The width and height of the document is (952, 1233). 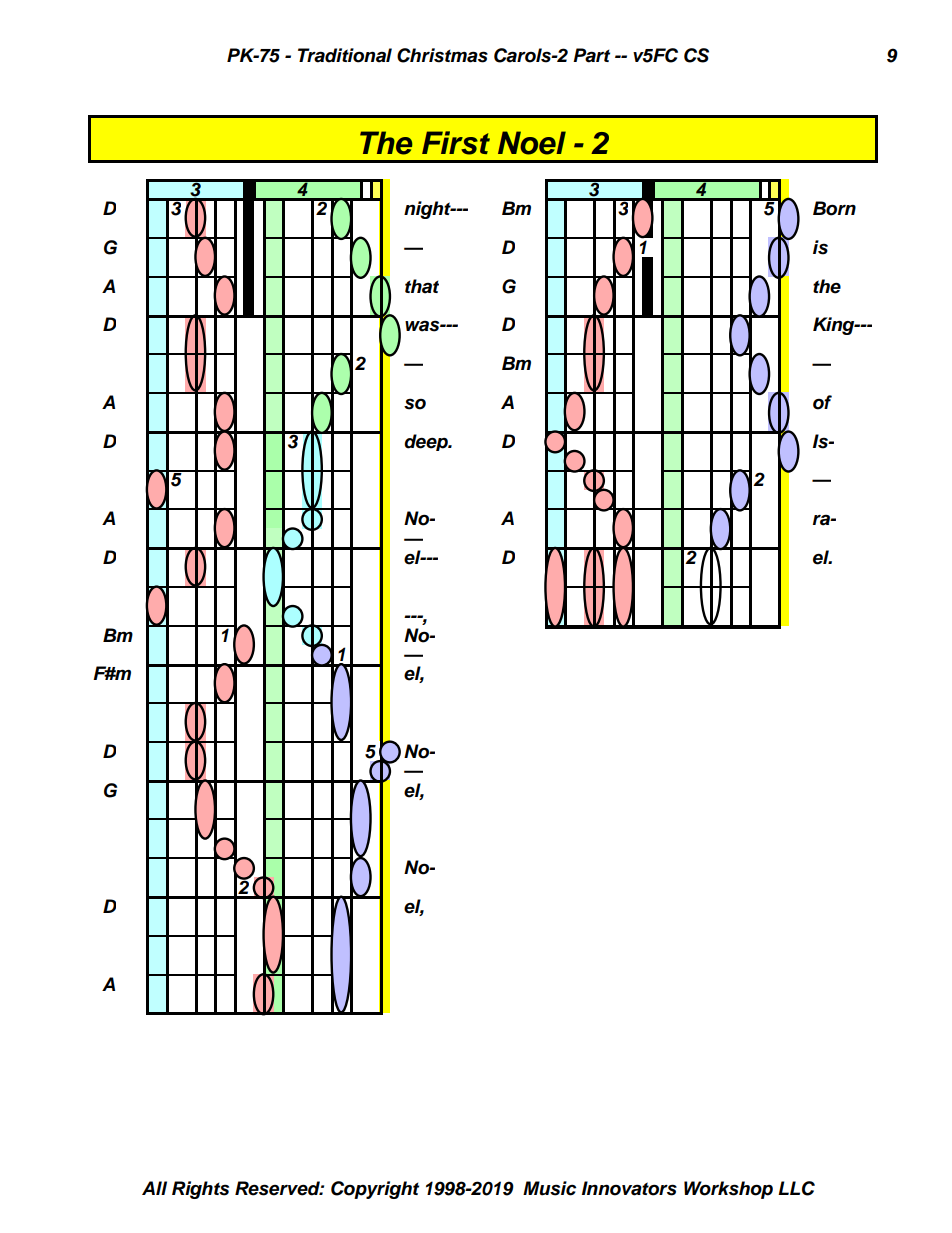 I want to click on Music, so click(x=549, y=1188).
